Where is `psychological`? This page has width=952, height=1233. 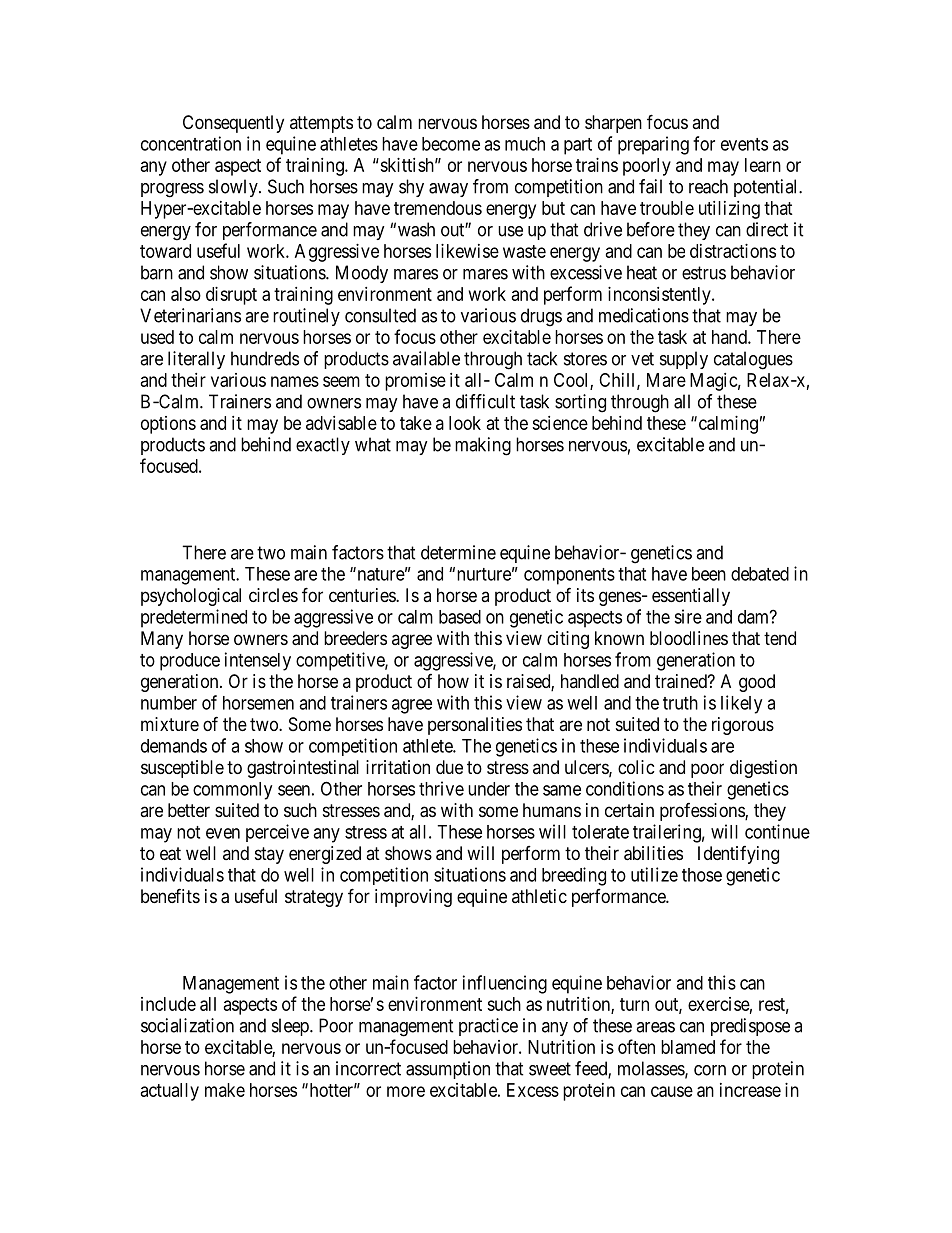
psychological is located at coordinates (191, 597).
